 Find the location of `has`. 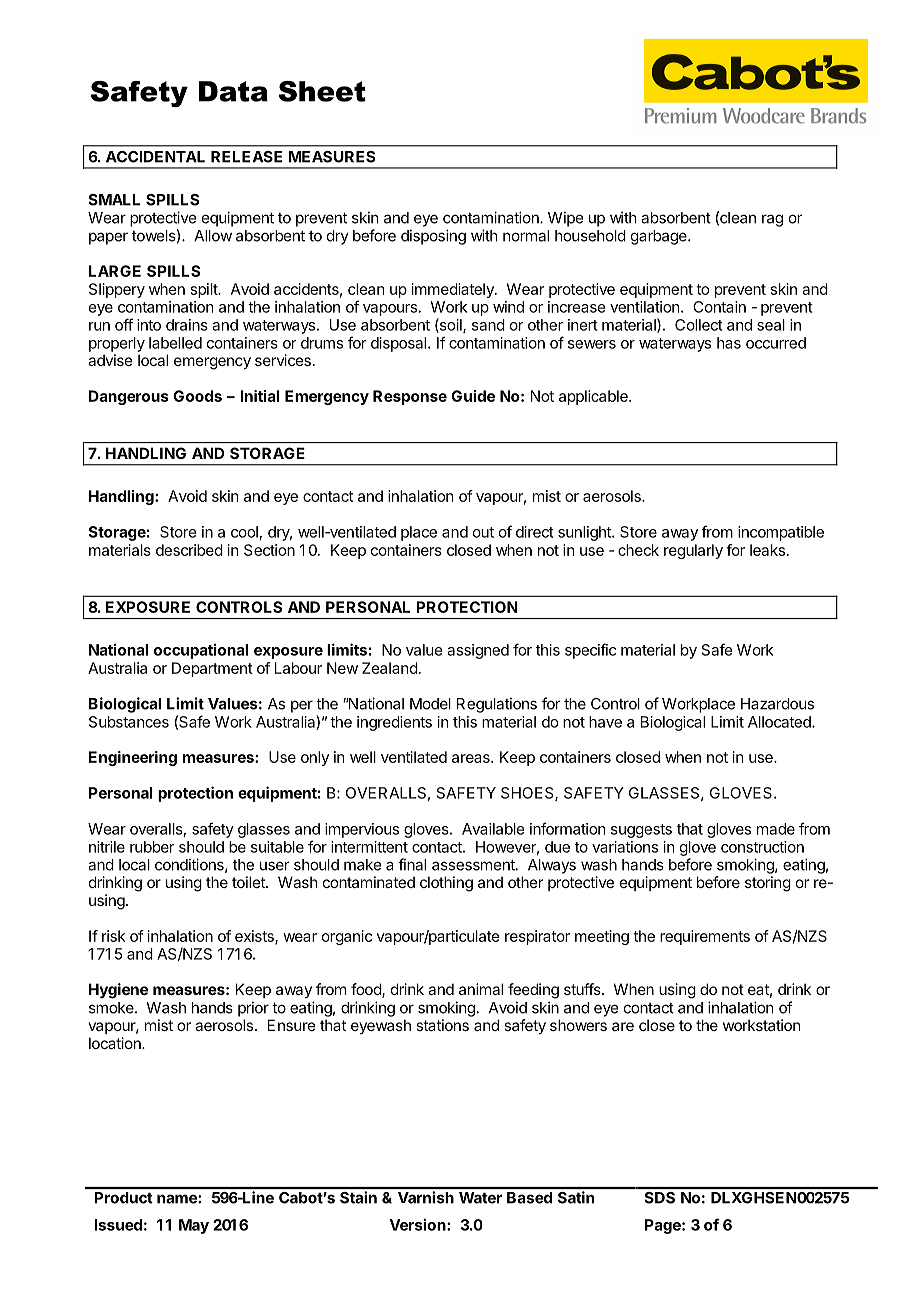

has is located at coordinates (729, 343).
